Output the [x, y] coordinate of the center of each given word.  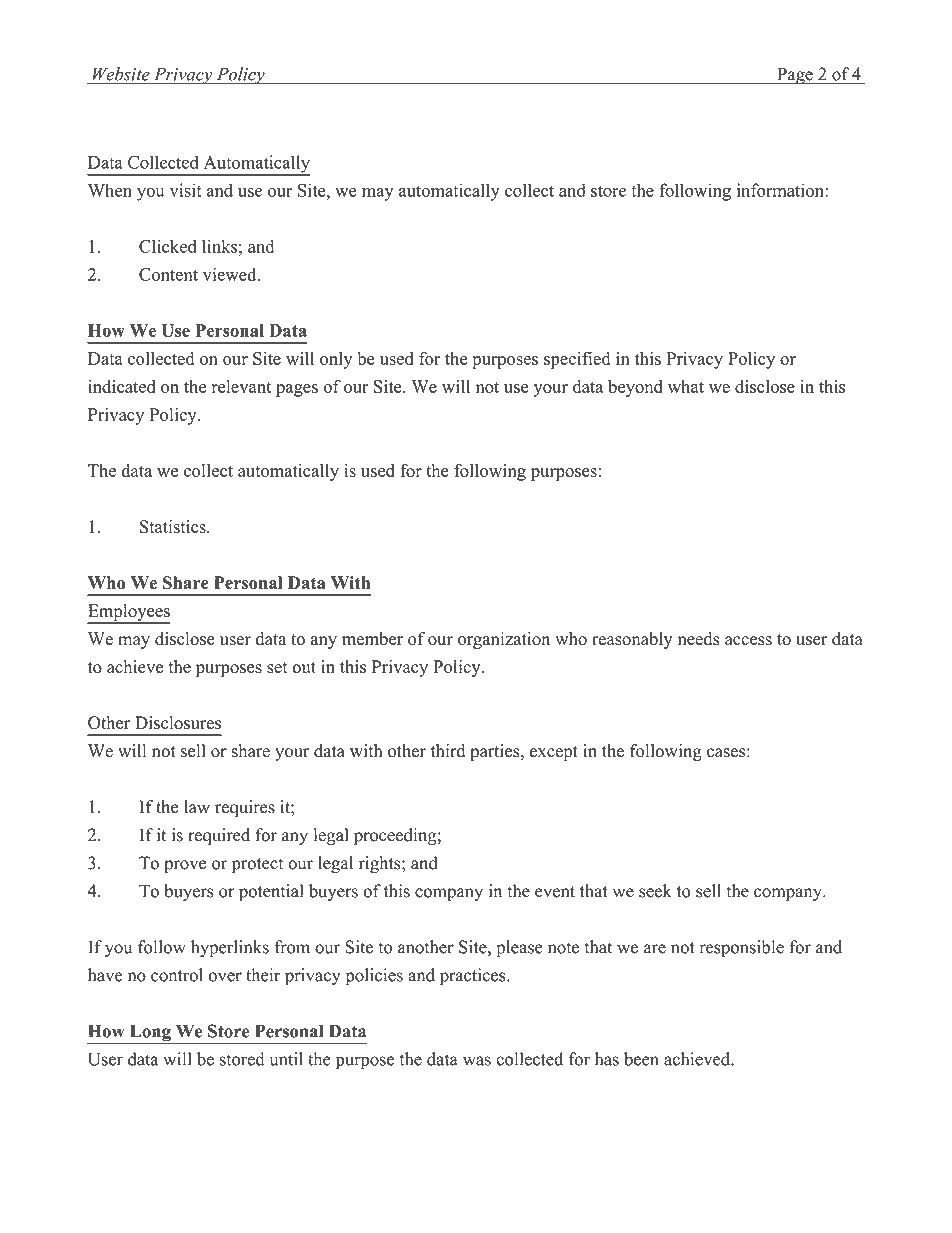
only [336, 360]
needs [699, 639]
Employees [129, 613]
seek [655, 891]
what [686, 386]
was [477, 1061]
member [372, 639]
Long [150, 1034]
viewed [231, 274]
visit [186, 190]
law [197, 807]
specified [577, 360]
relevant [241, 386]
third [448, 751]
